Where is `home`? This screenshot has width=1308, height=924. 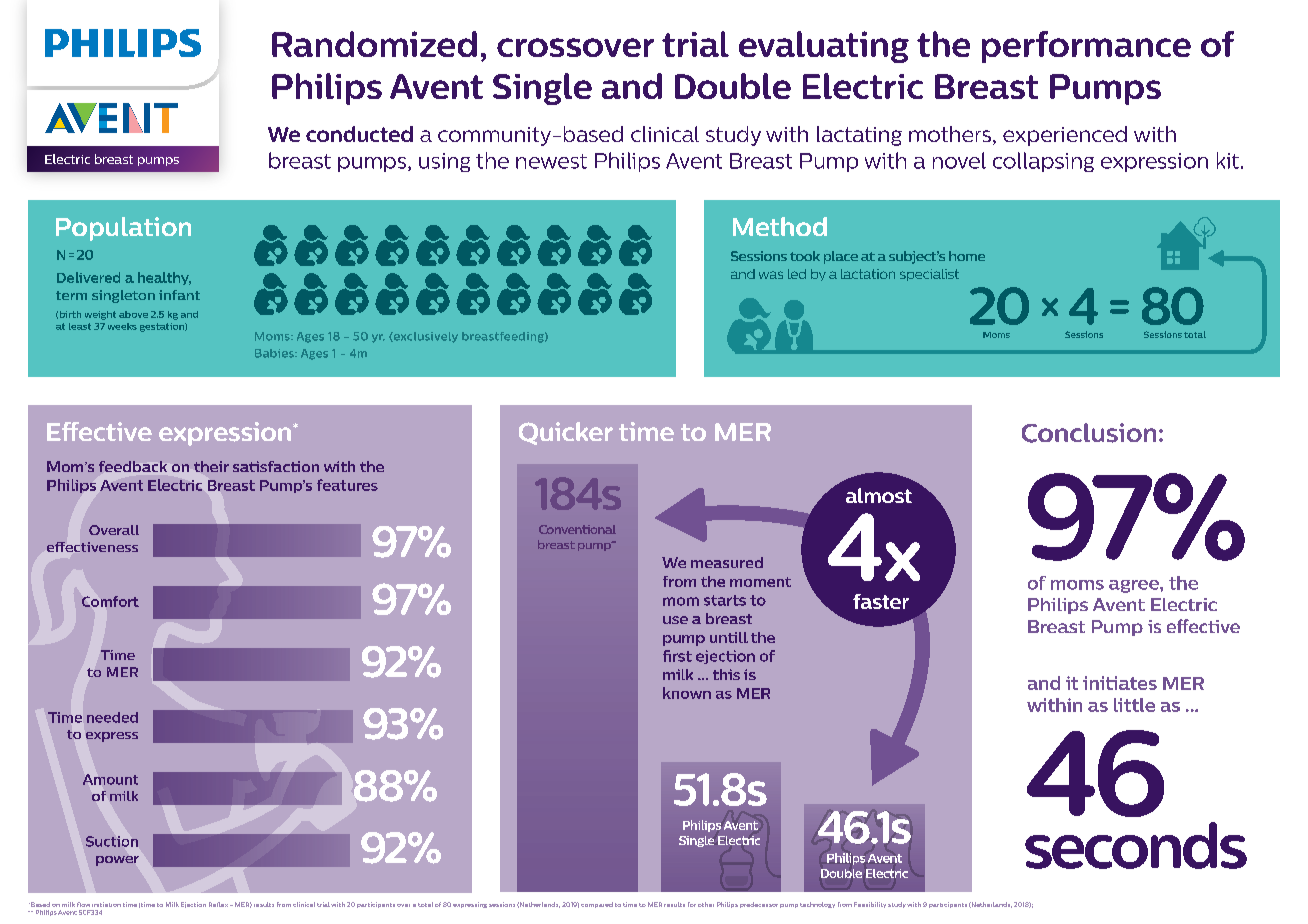
home is located at coordinates (967, 256).
